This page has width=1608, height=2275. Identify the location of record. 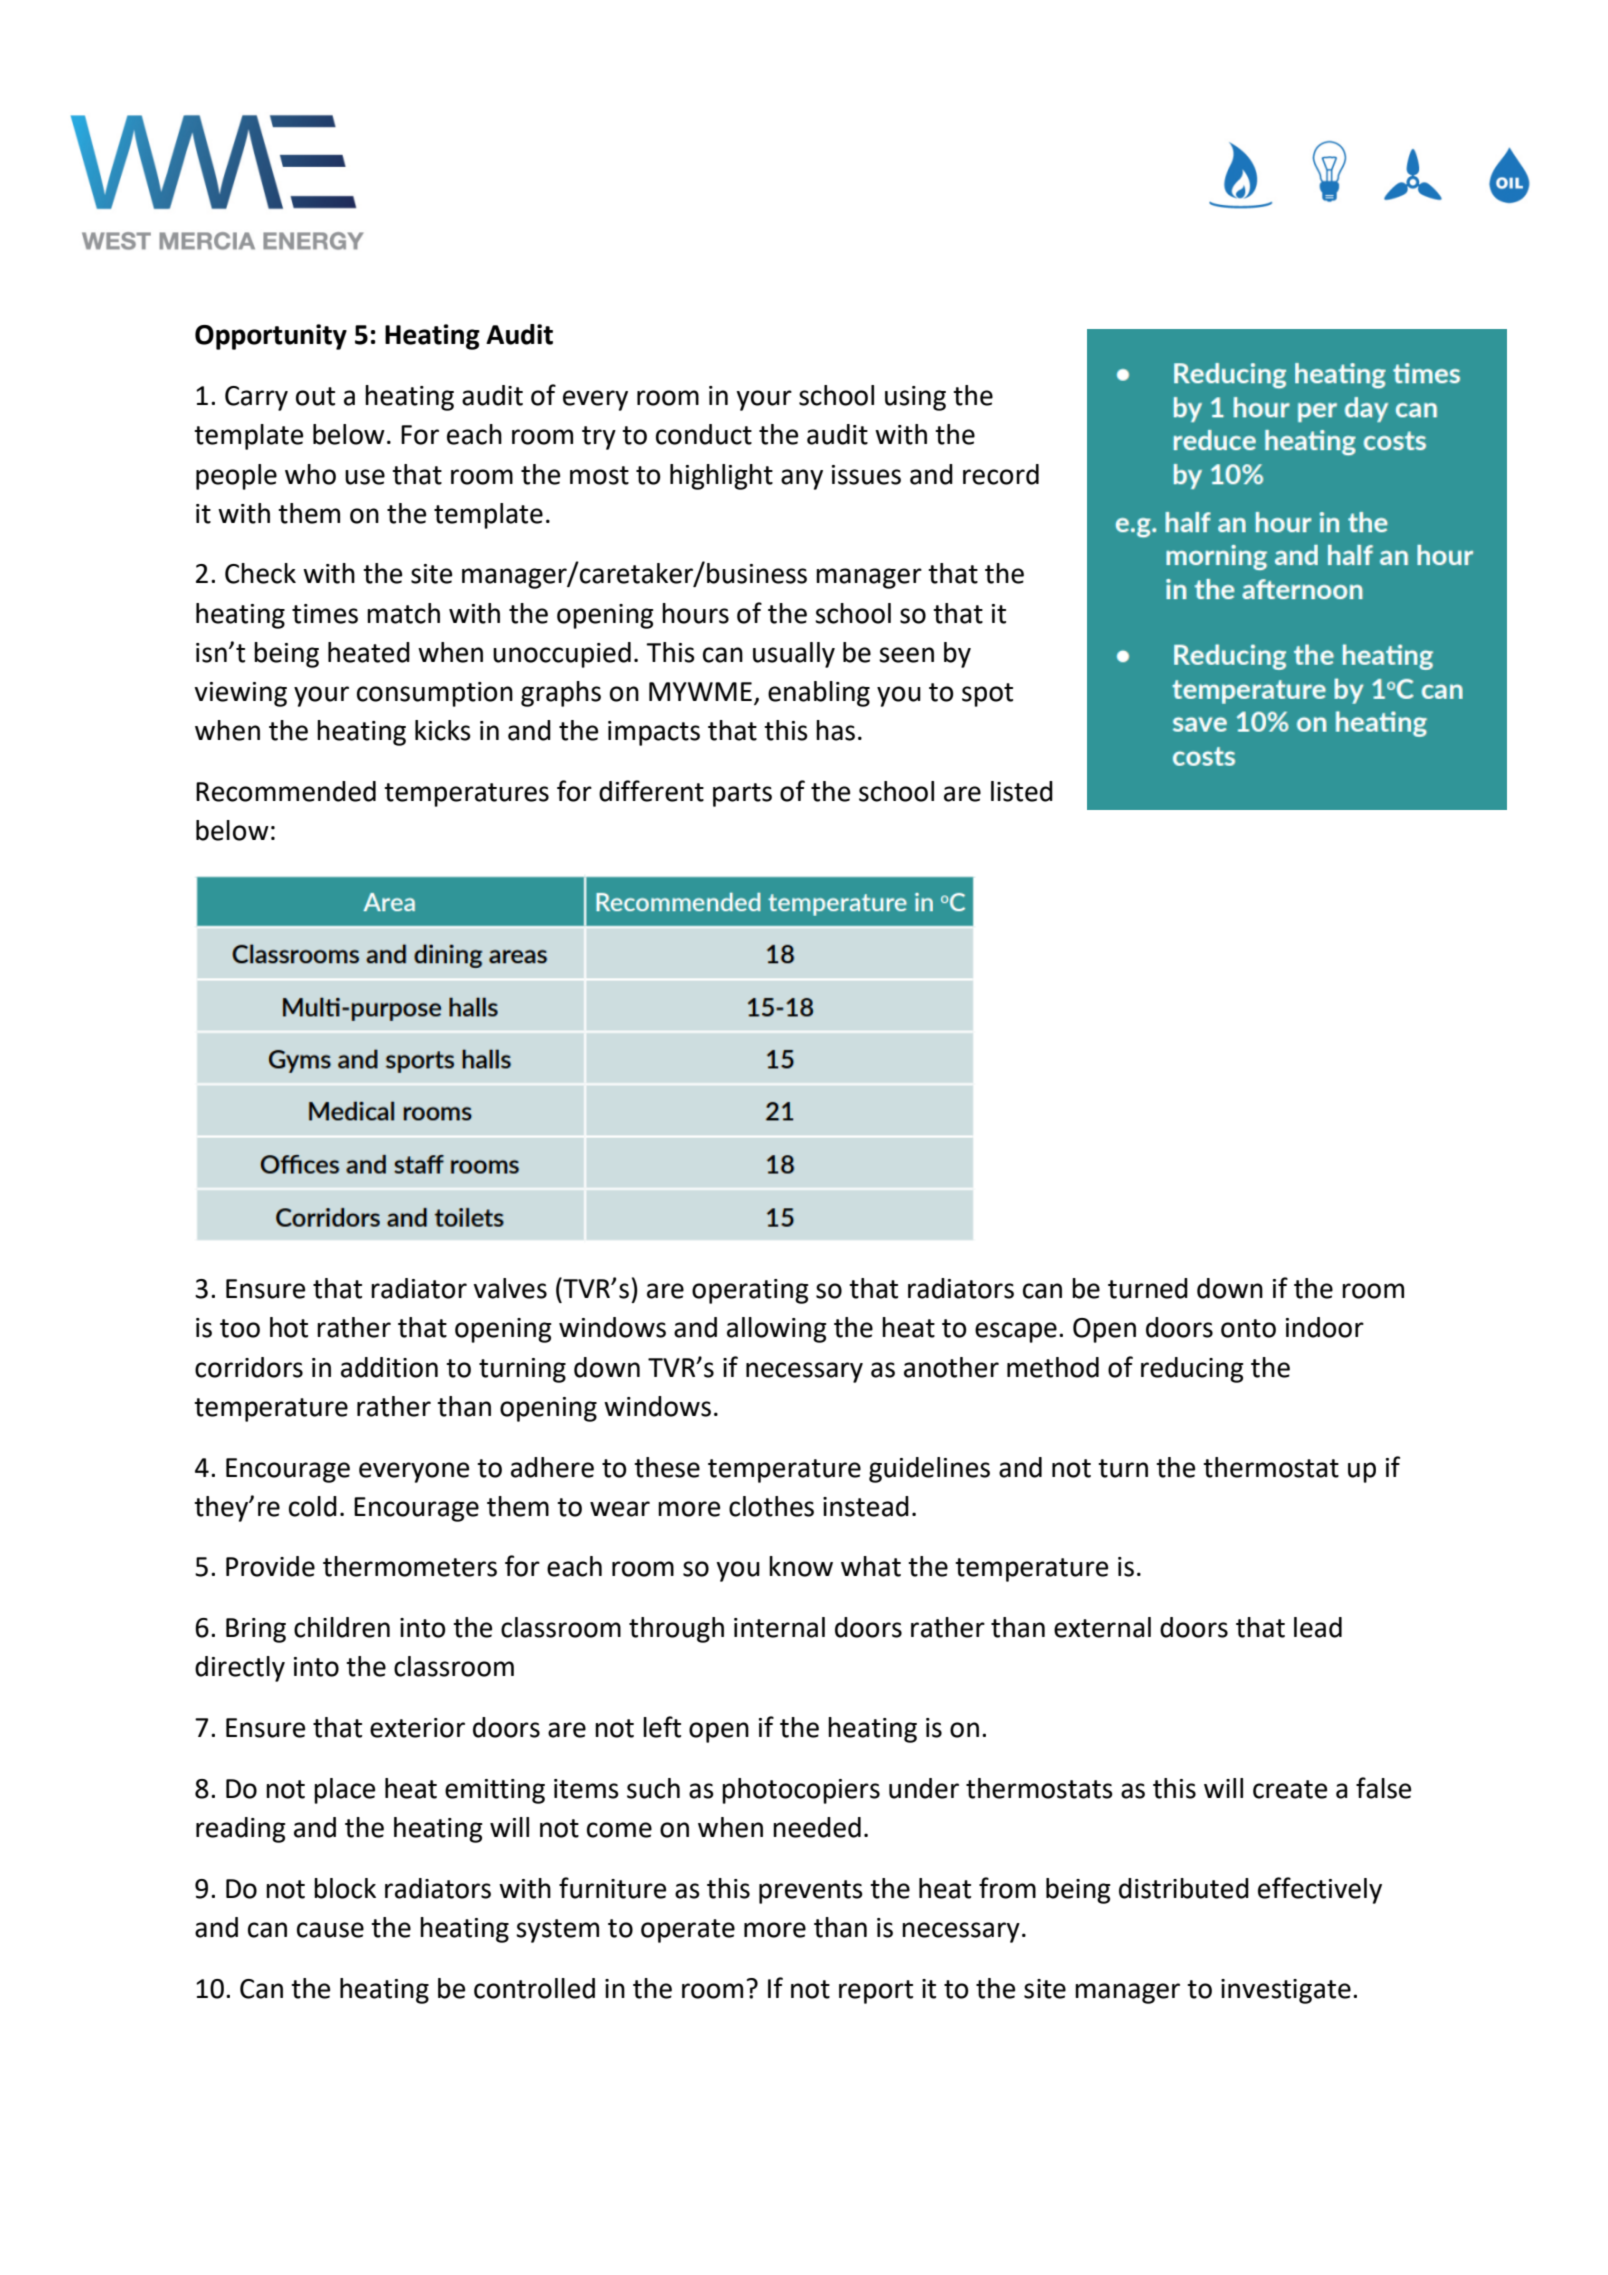
(1001, 474).
